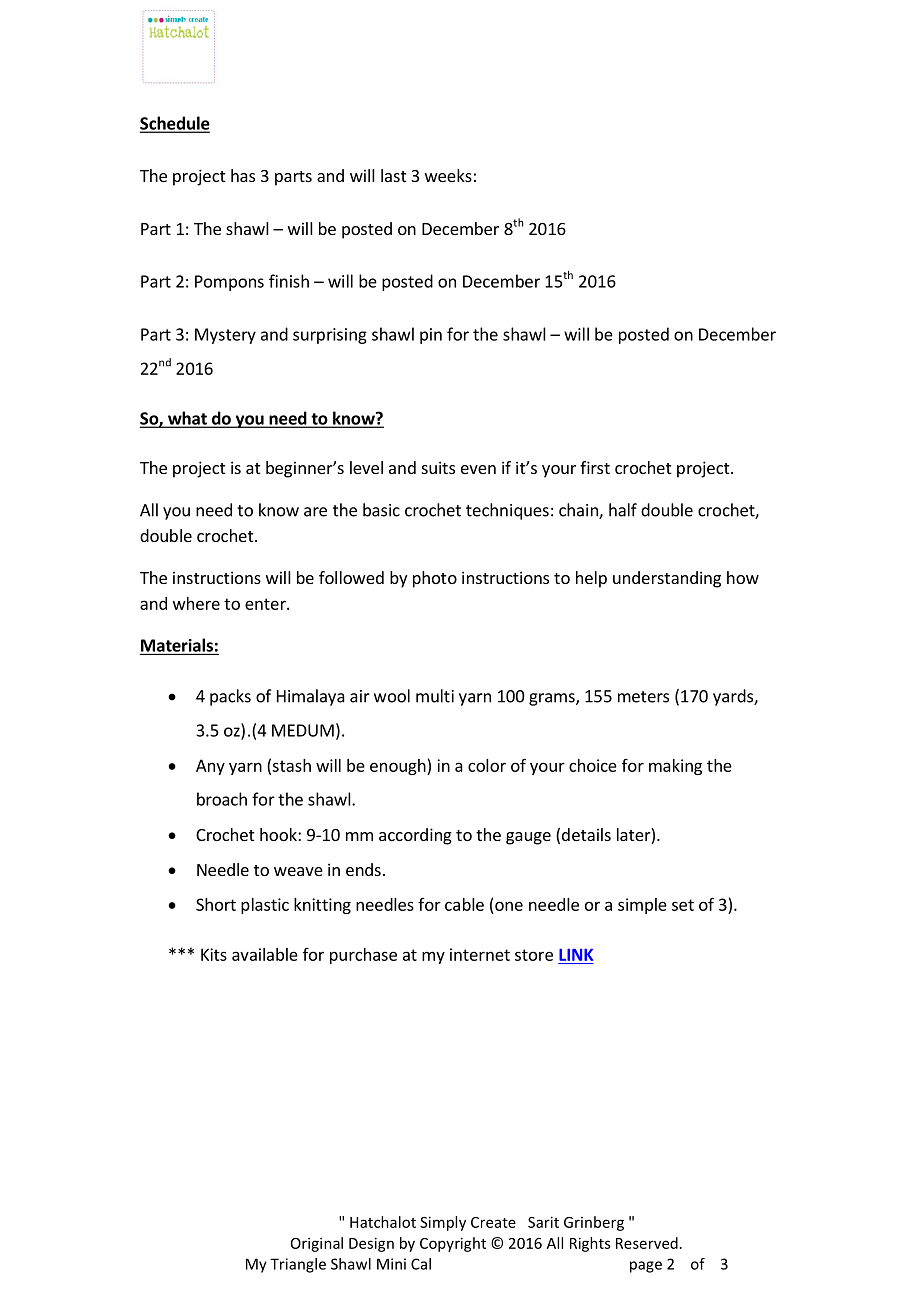 The height and width of the screenshot is (1308, 924). Describe the element at coordinates (230, 697) in the screenshot. I see `packs` at that location.
